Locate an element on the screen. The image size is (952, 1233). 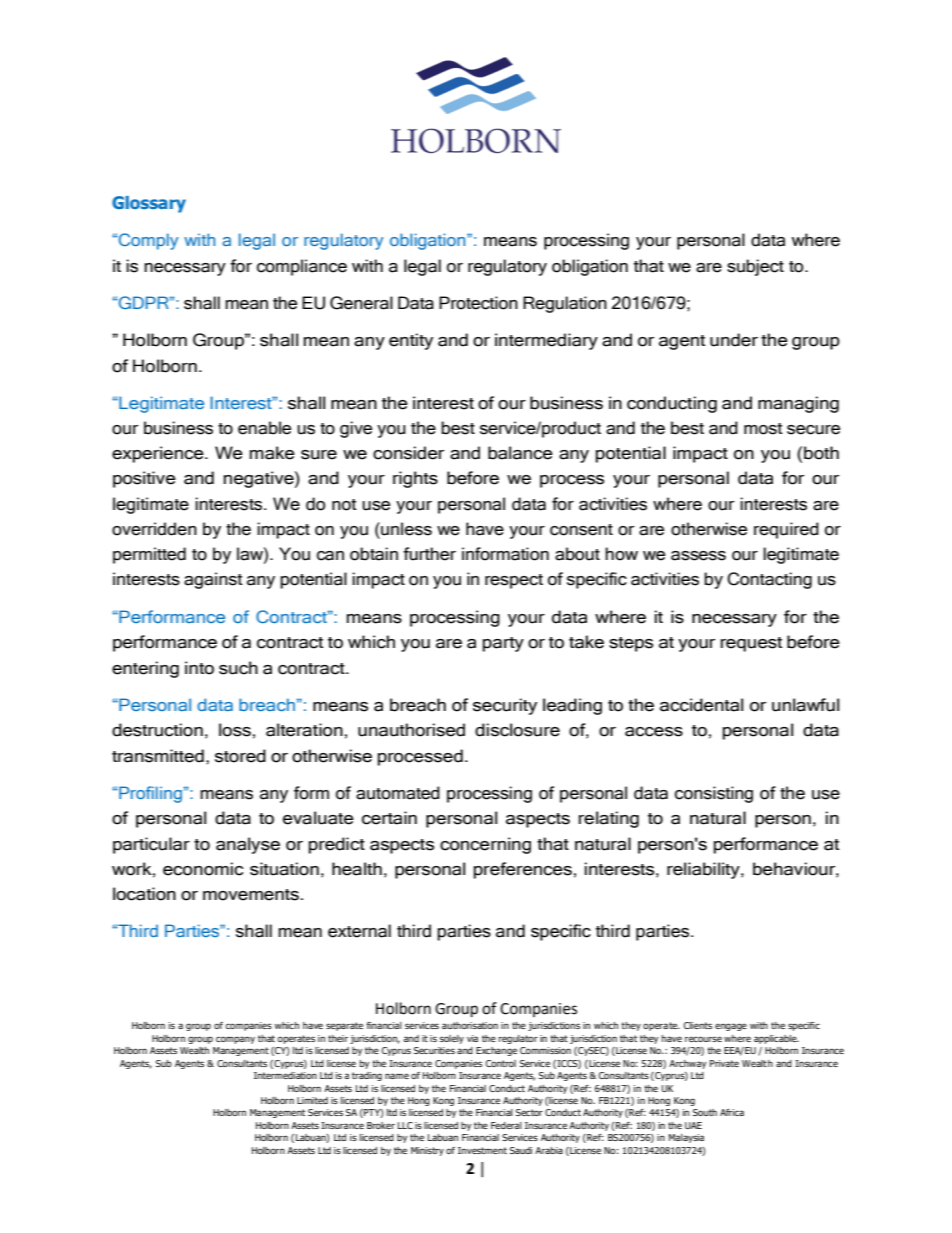
Limited is located at coordinates (312, 1100).
